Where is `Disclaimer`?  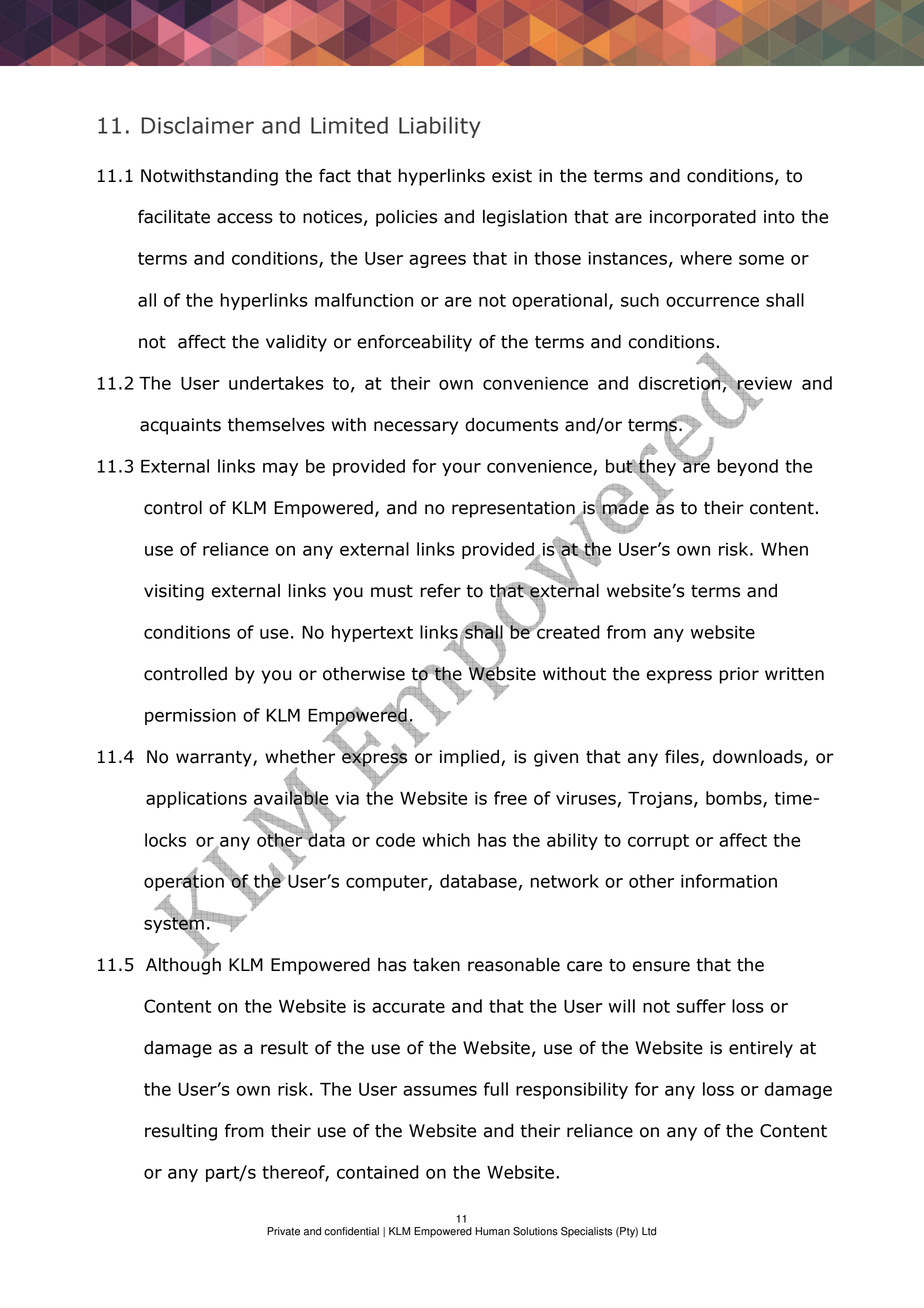
Disclaimer is located at coordinates (197, 125).
